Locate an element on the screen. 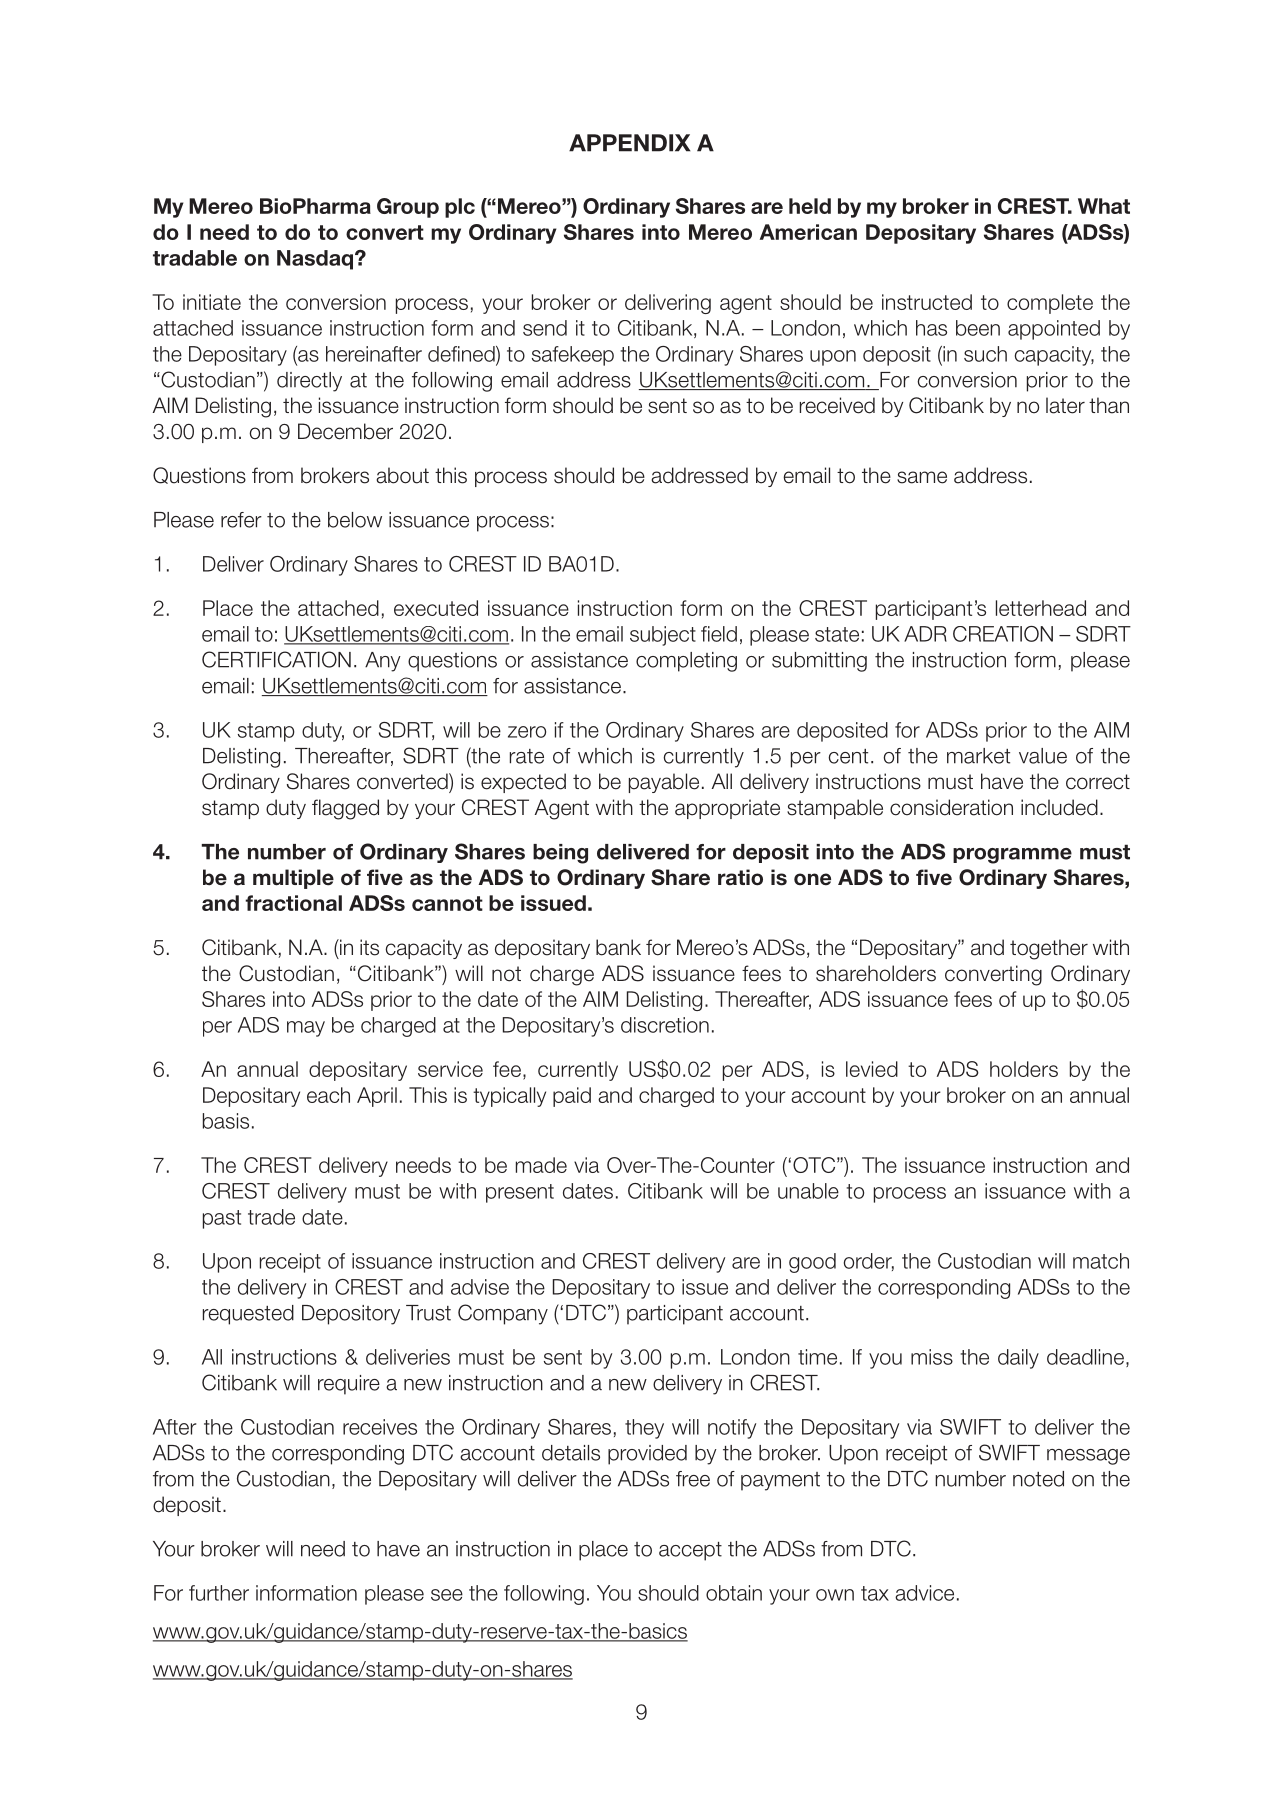 This screenshot has height=1814, width=1283. same is located at coordinates (922, 477).
